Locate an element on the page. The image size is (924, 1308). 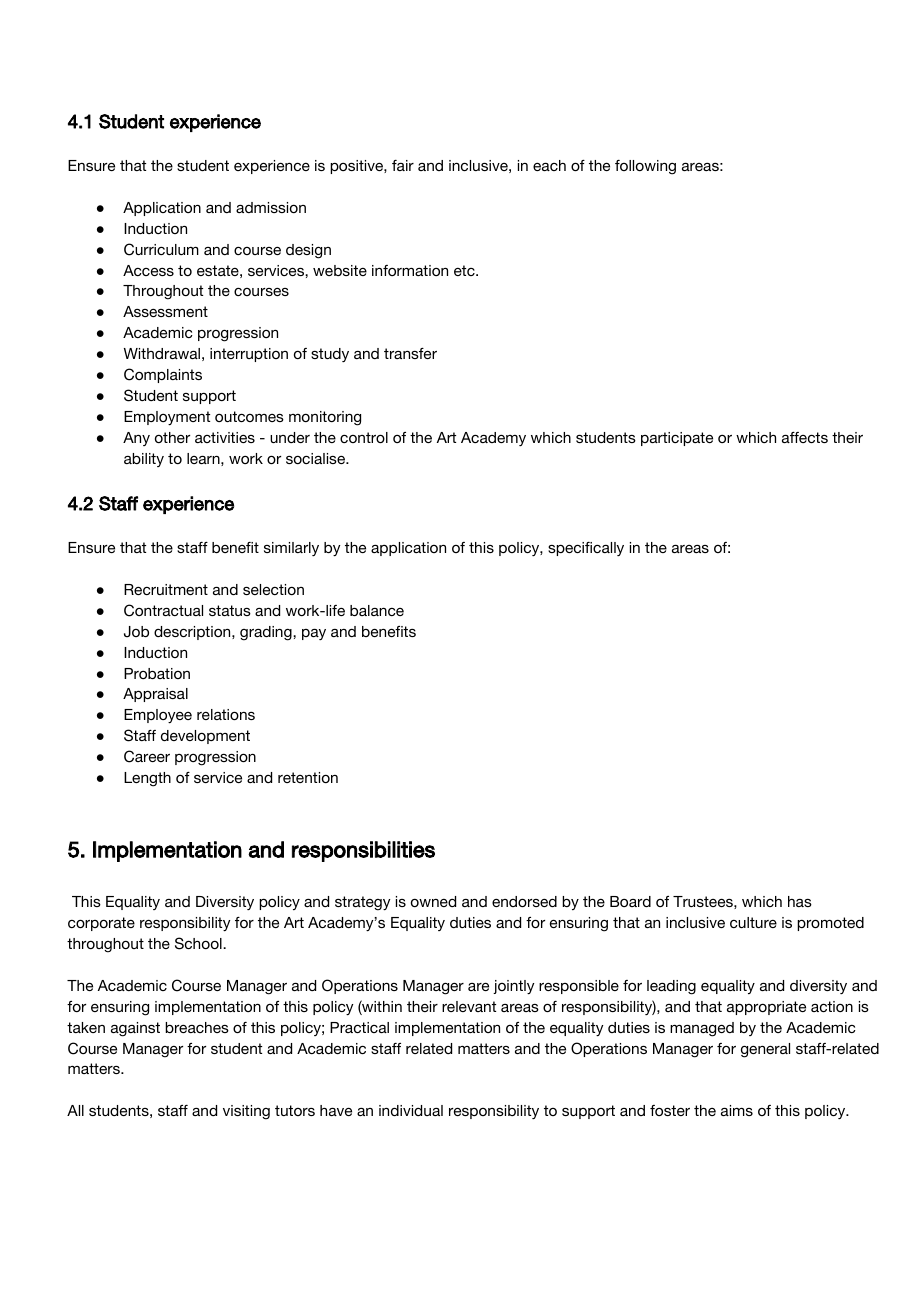
Employment is located at coordinates (167, 418).
